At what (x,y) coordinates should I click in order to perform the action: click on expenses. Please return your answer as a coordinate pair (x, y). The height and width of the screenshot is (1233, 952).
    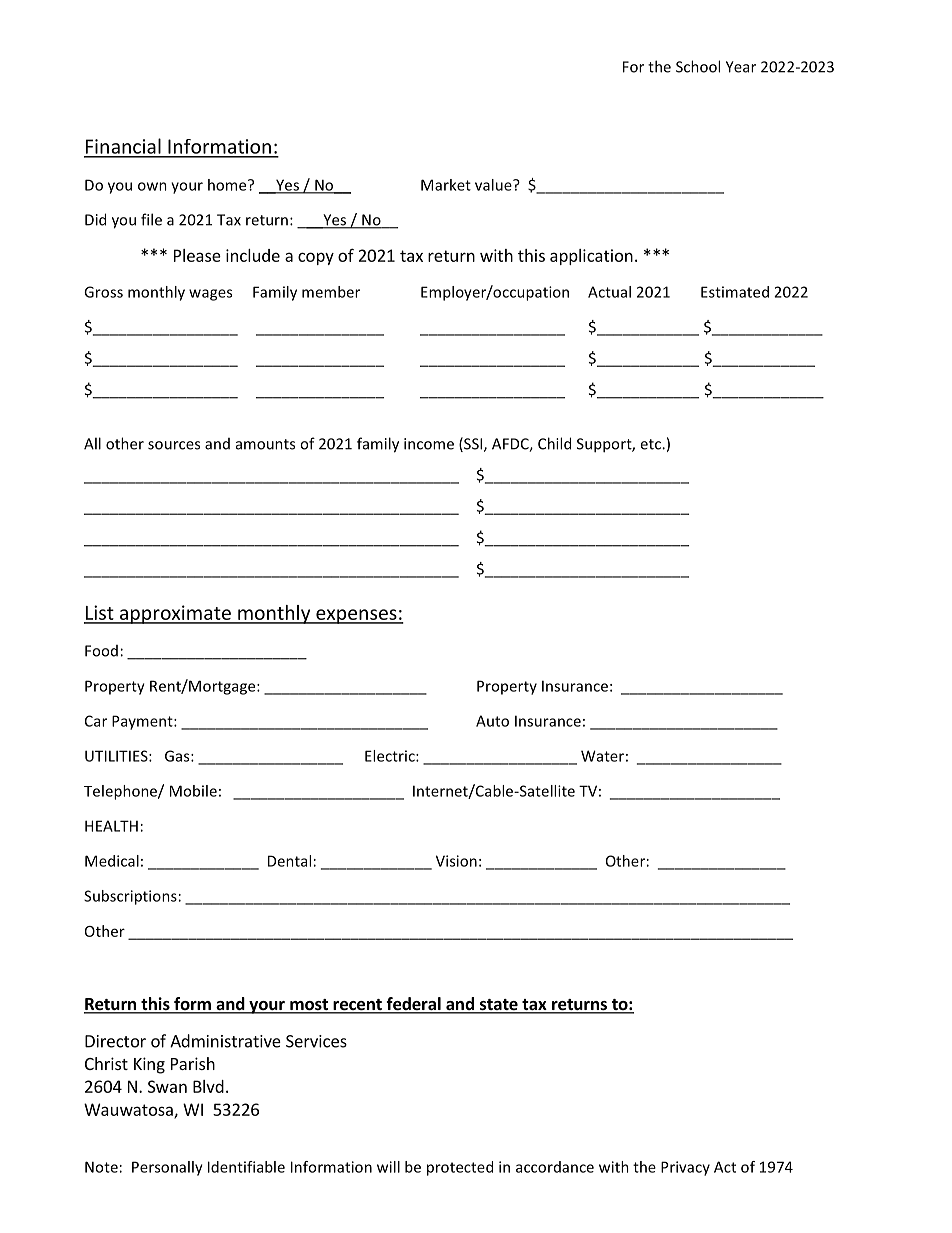
    Looking at the image, I should click on (356, 616).
